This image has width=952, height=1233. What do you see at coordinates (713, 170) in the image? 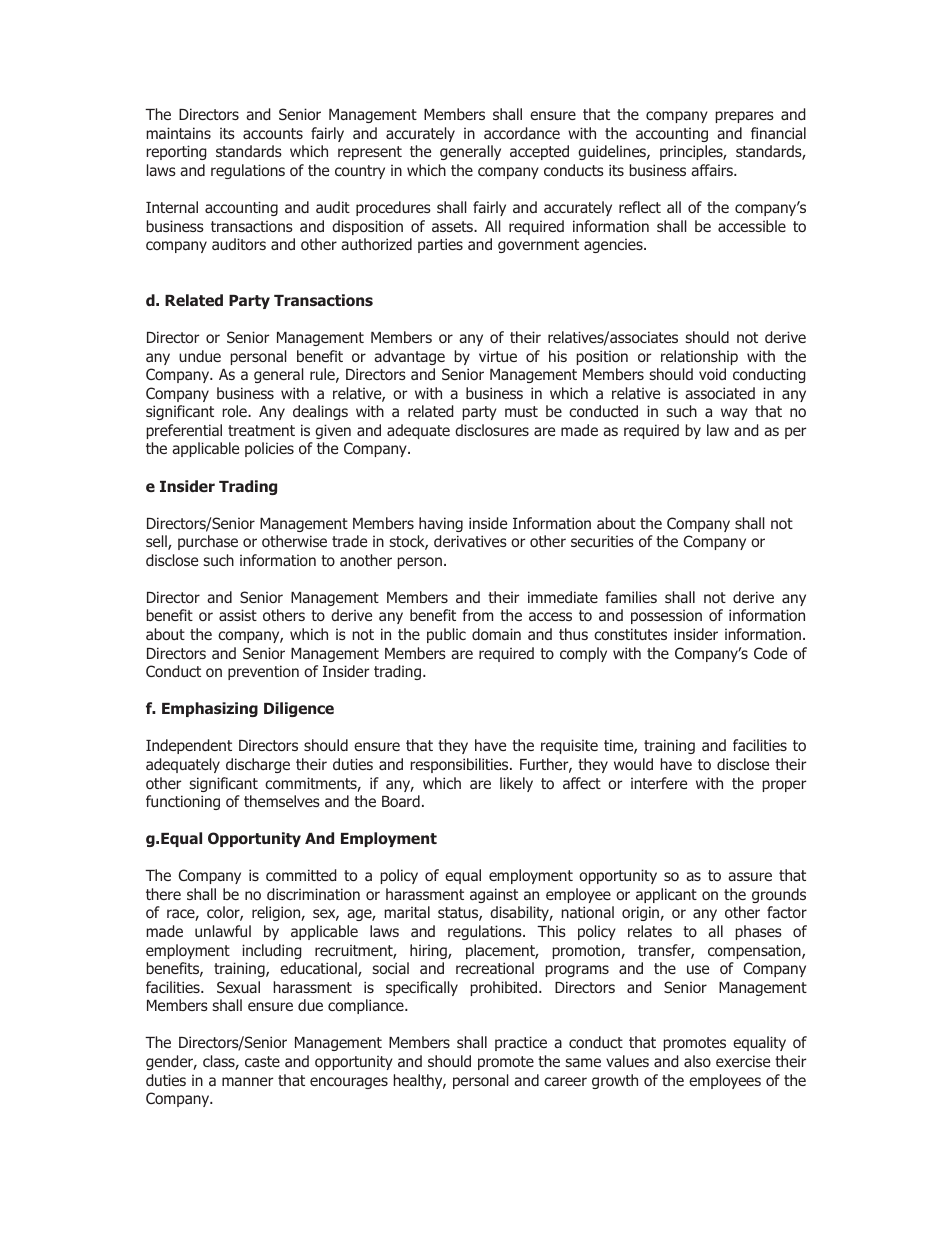
I see `affairs` at bounding box center [713, 170].
